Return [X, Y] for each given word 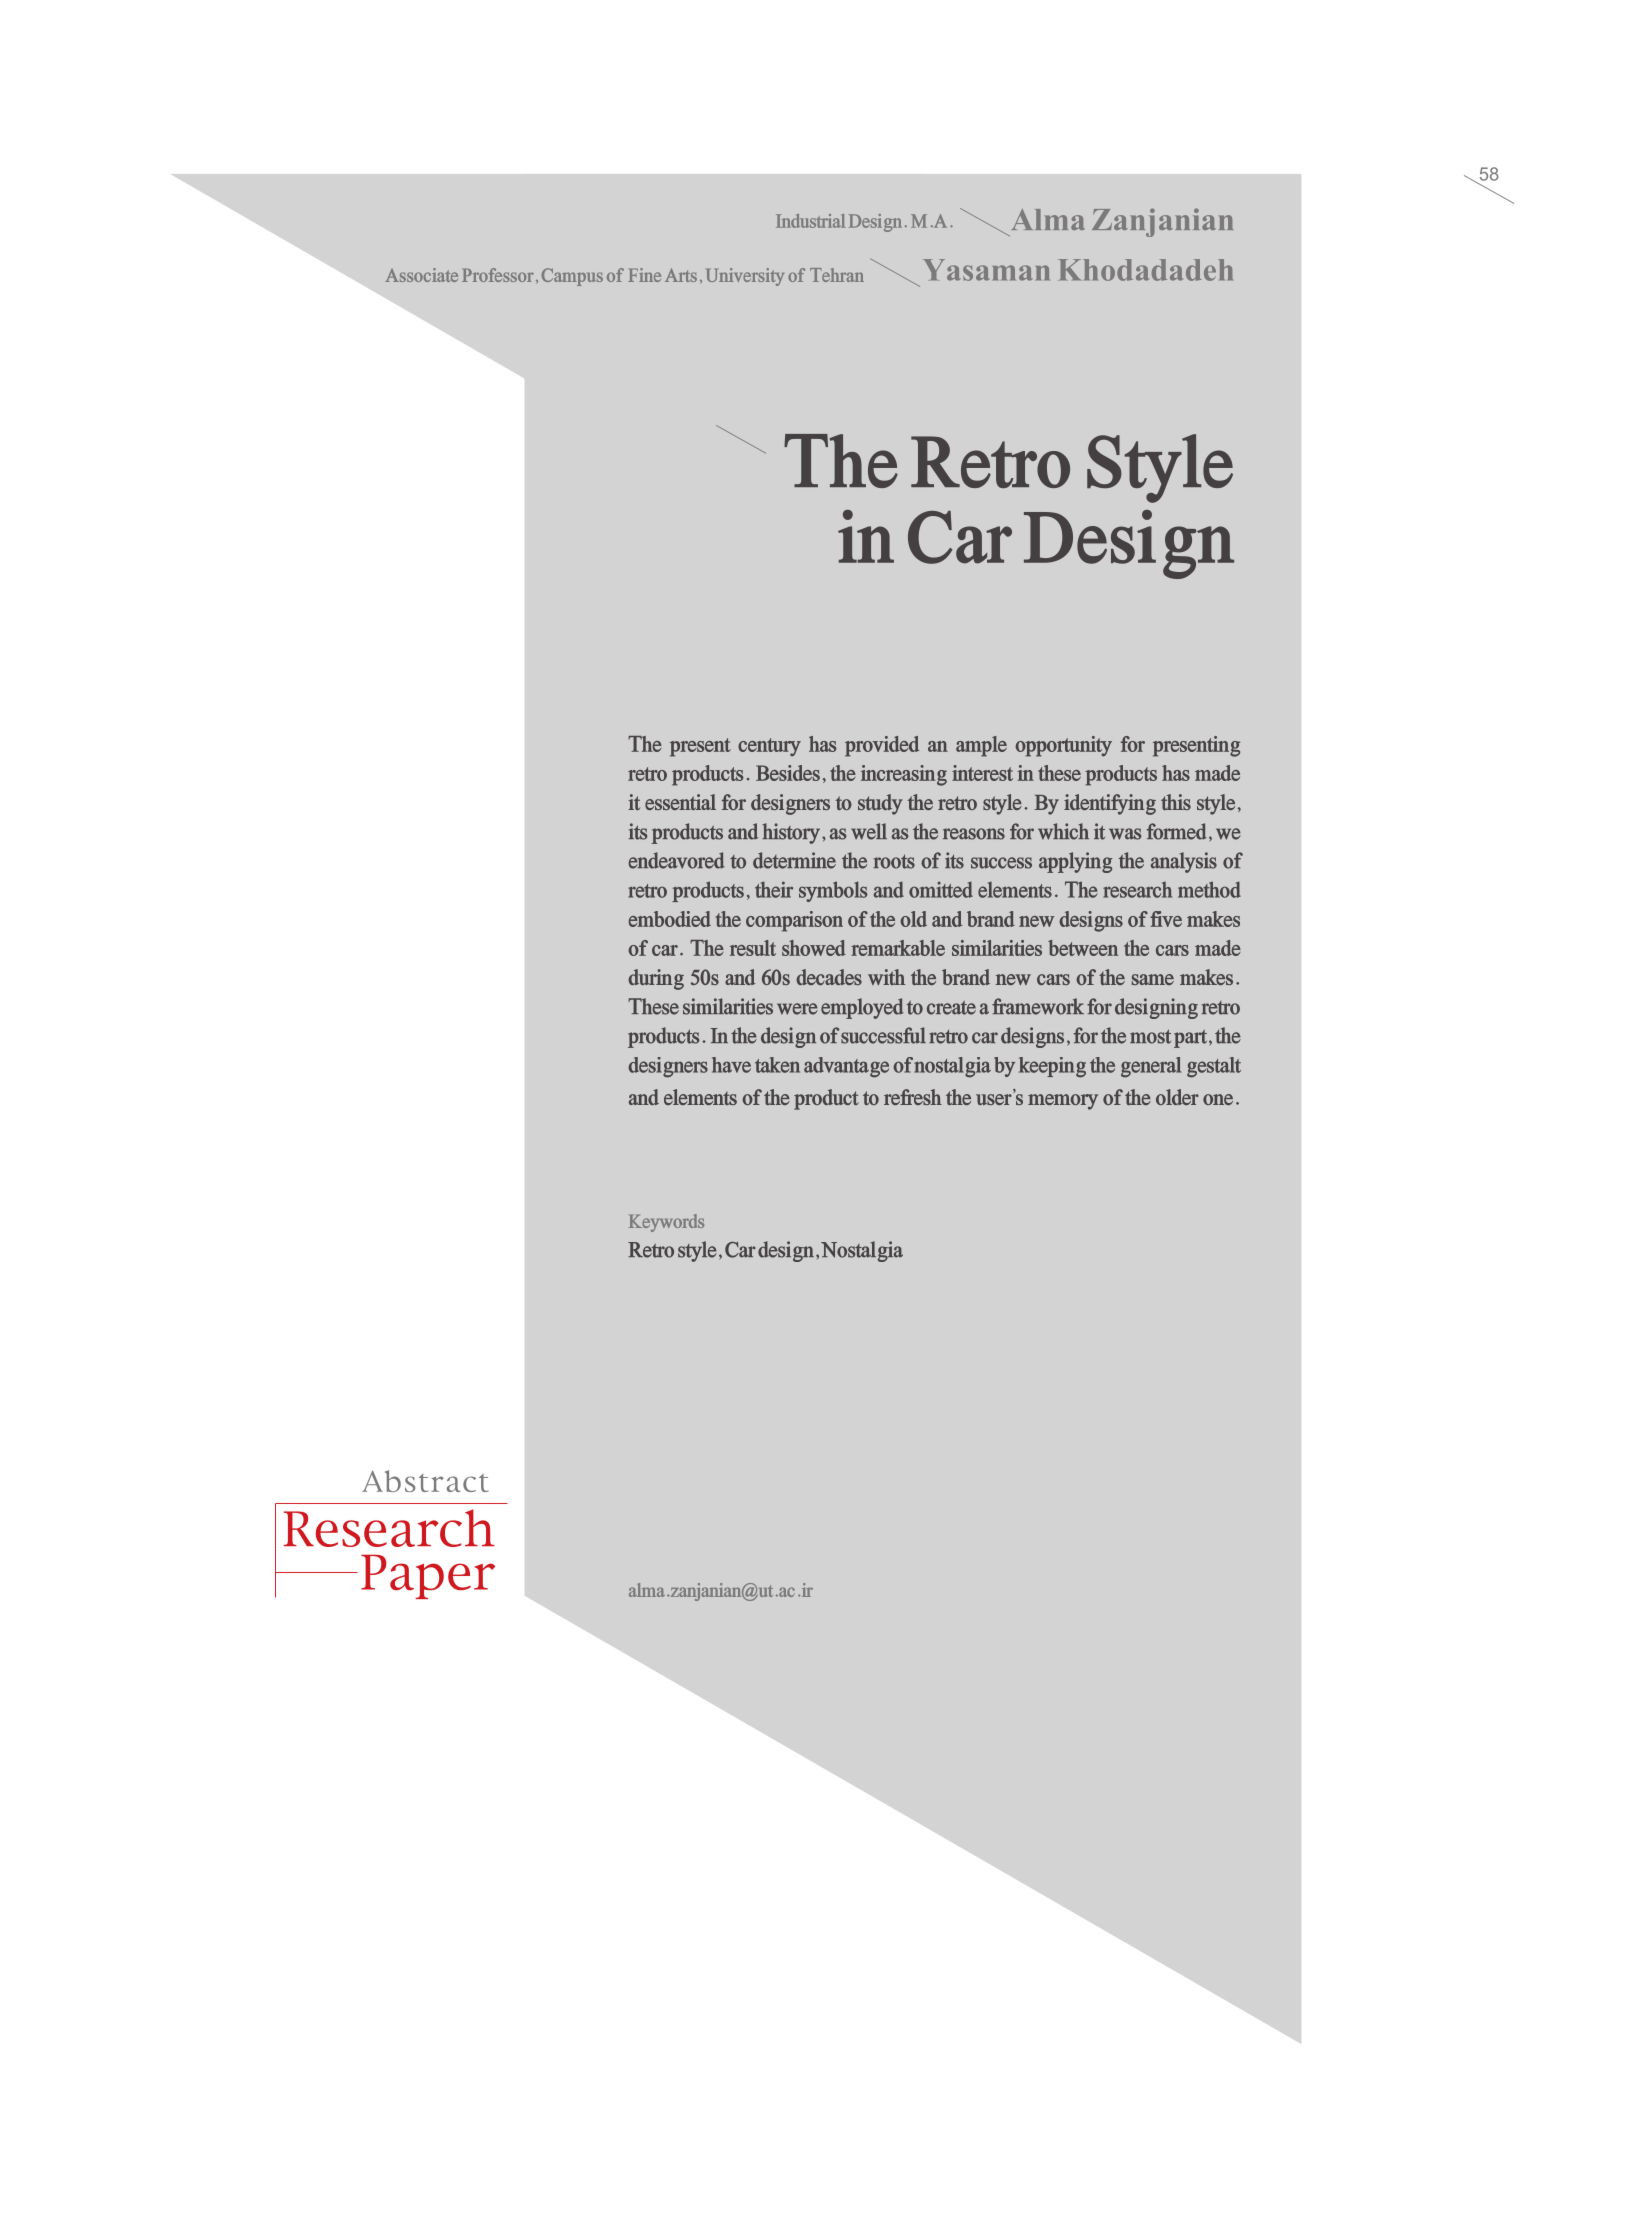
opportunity [1063, 746]
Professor [498, 275]
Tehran [837, 275]
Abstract [425, 1481]
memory [1063, 1102]
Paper [428, 1577]
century [769, 747]
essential [680, 802]
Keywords [666, 1223]
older [1177, 1097]
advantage [846, 1067]
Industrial [810, 221]
